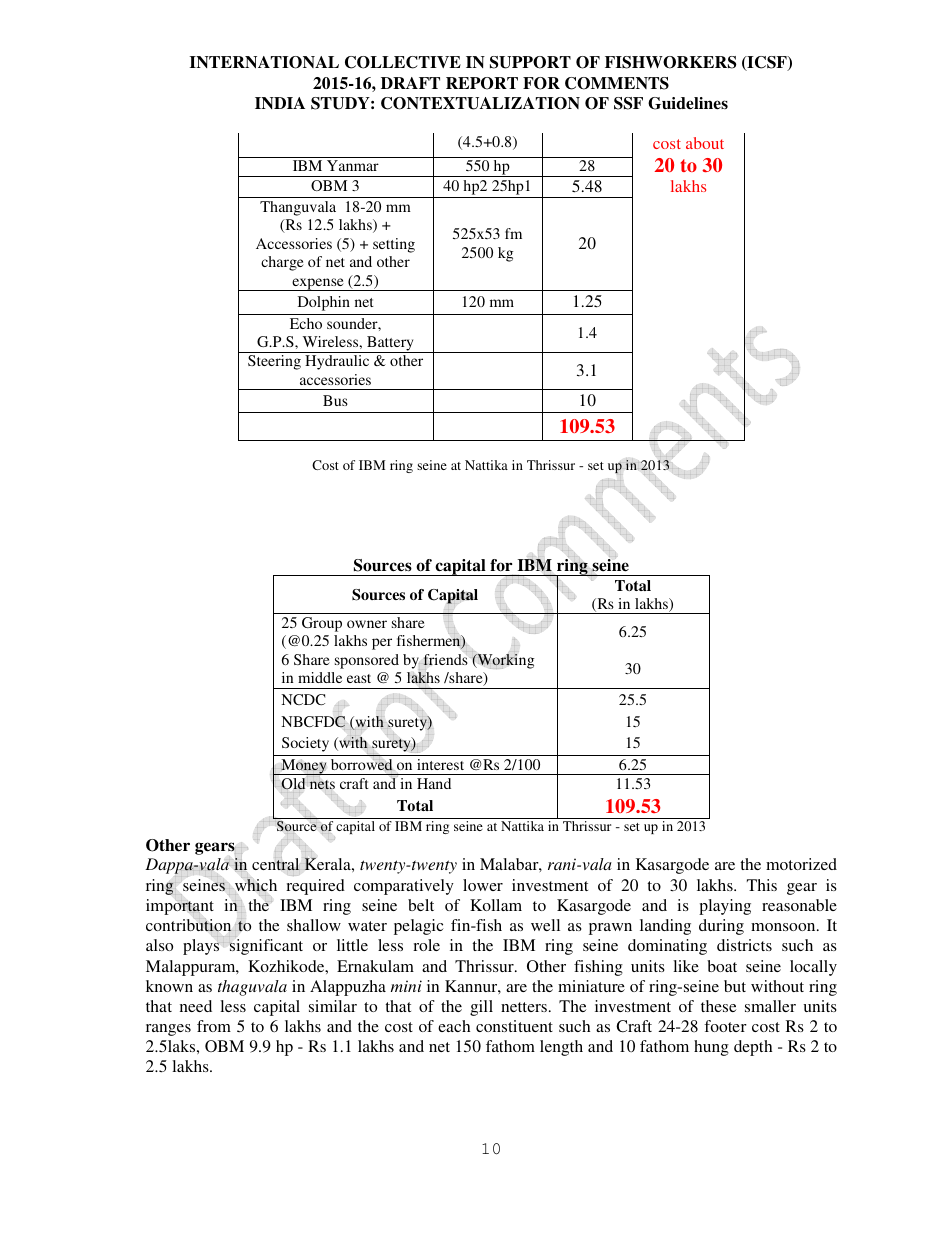  I want to click on Society, so click(305, 744).
